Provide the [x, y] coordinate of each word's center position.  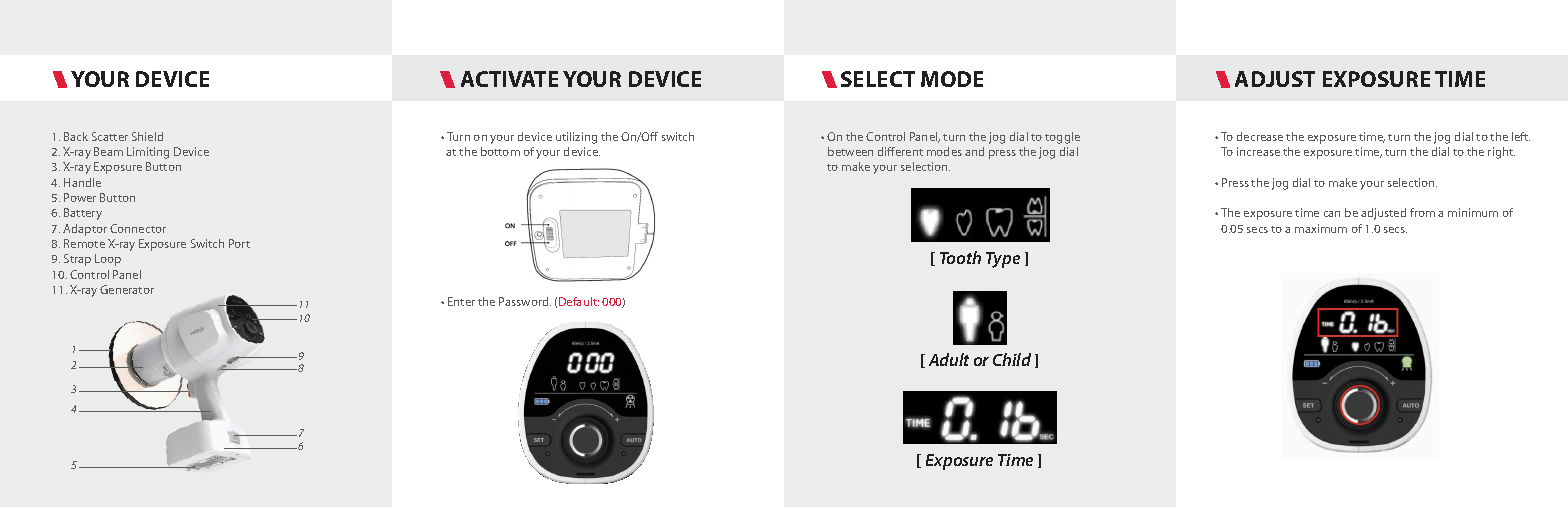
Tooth [960, 257]
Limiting [148, 153]
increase [1258, 151]
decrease [1260, 136]
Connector [138, 228]
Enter [461, 301]
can [1332, 214]
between [850, 151]
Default [579, 301]
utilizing [576, 138]
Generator [127, 289]
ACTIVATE [509, 79]
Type [1003, 260]
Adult [949, 359]
